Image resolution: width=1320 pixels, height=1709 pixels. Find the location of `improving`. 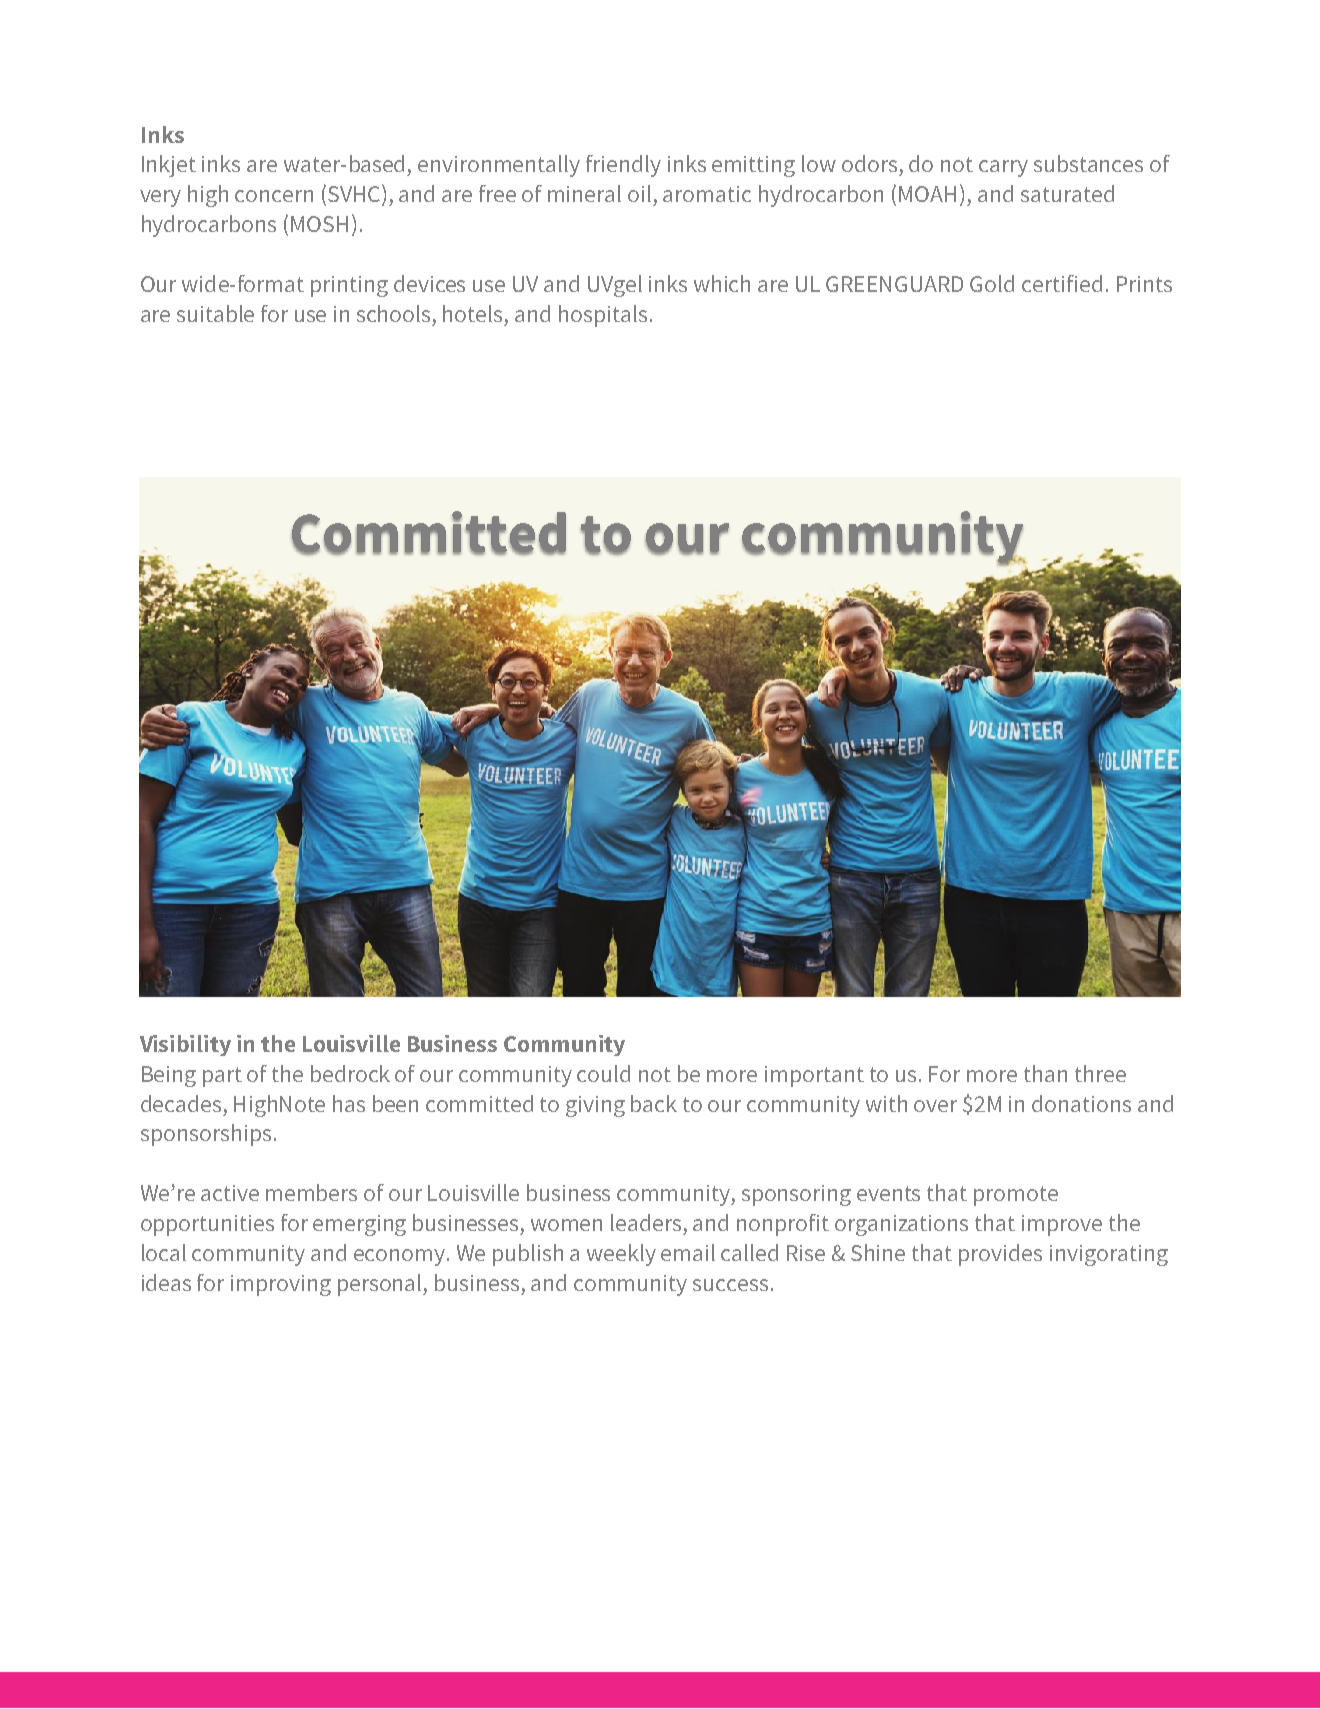

improving is located at coordinates (281, 1285).
